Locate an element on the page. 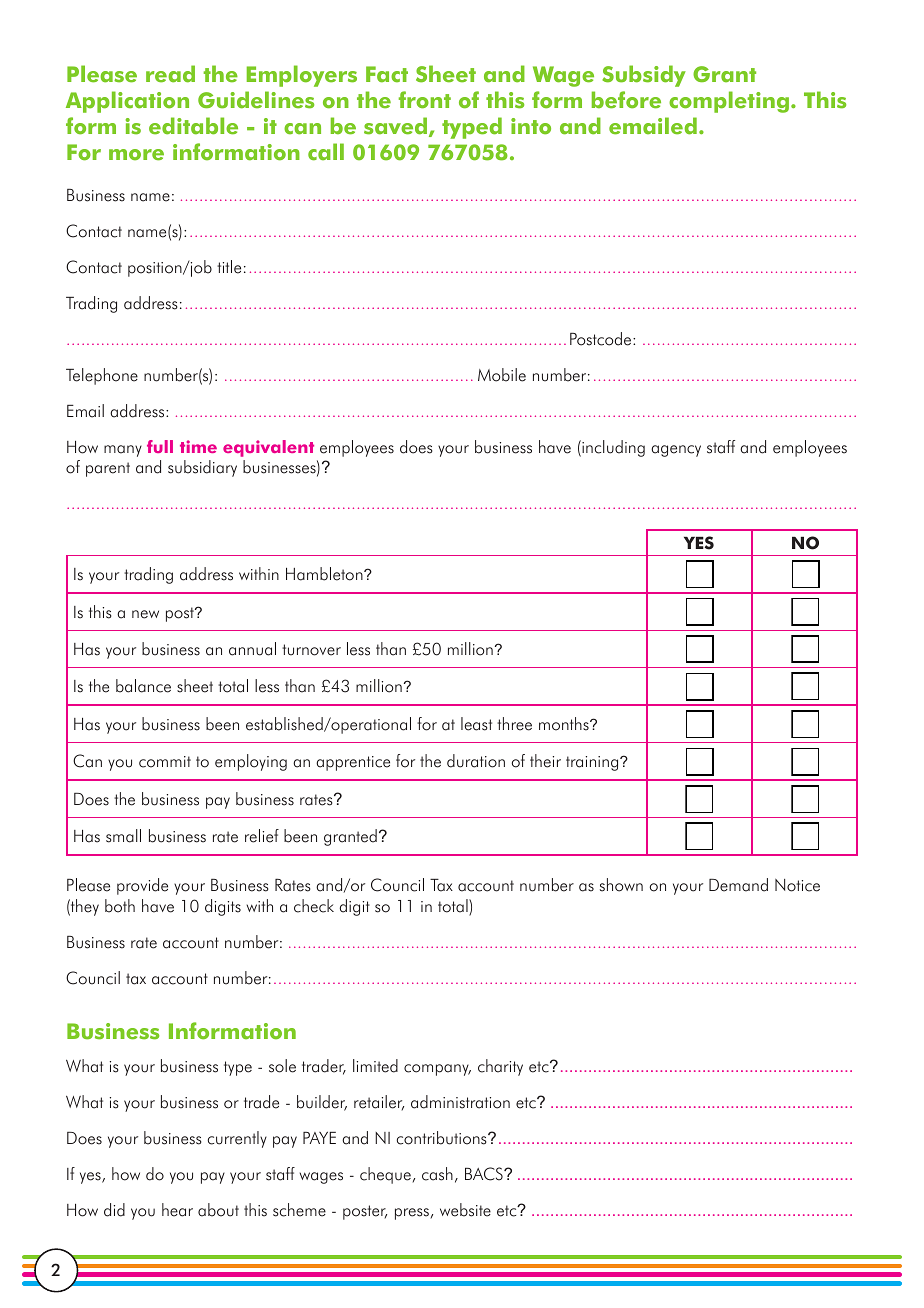 The height and width of the page is (1308, 924). hear is located at coordinates (177, 1210).
